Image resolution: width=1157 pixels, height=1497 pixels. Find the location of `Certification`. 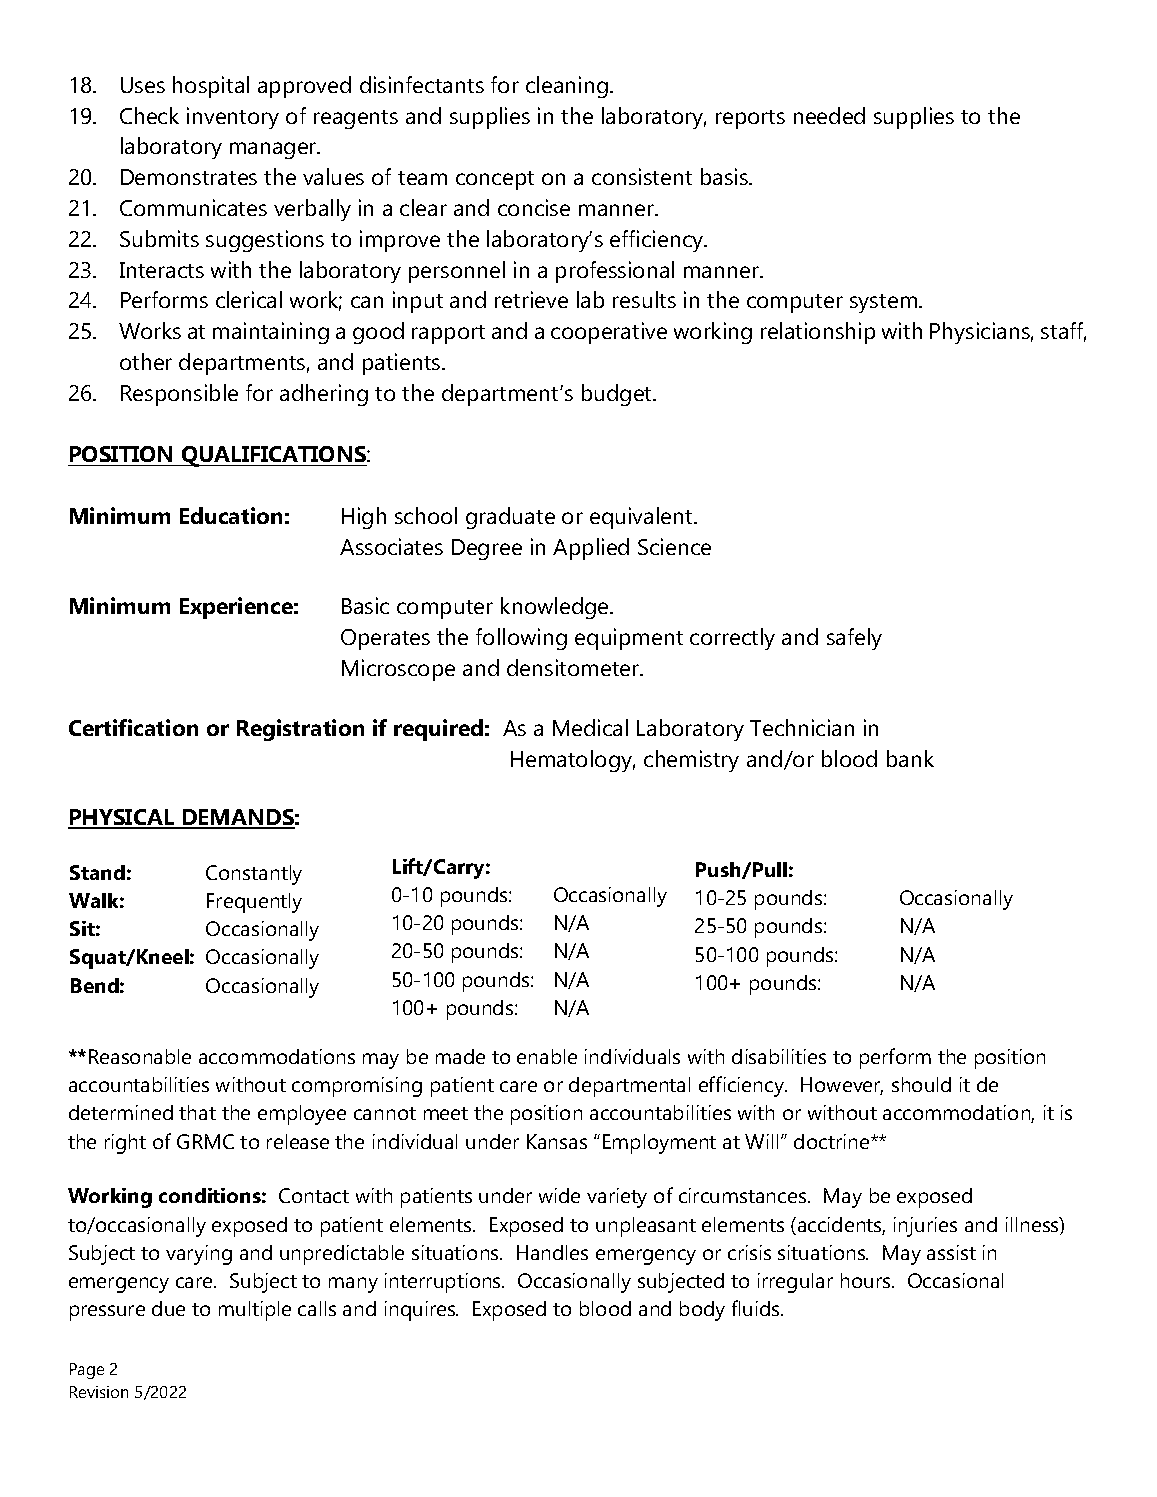

Certification is located at coordinates (133, 727).
